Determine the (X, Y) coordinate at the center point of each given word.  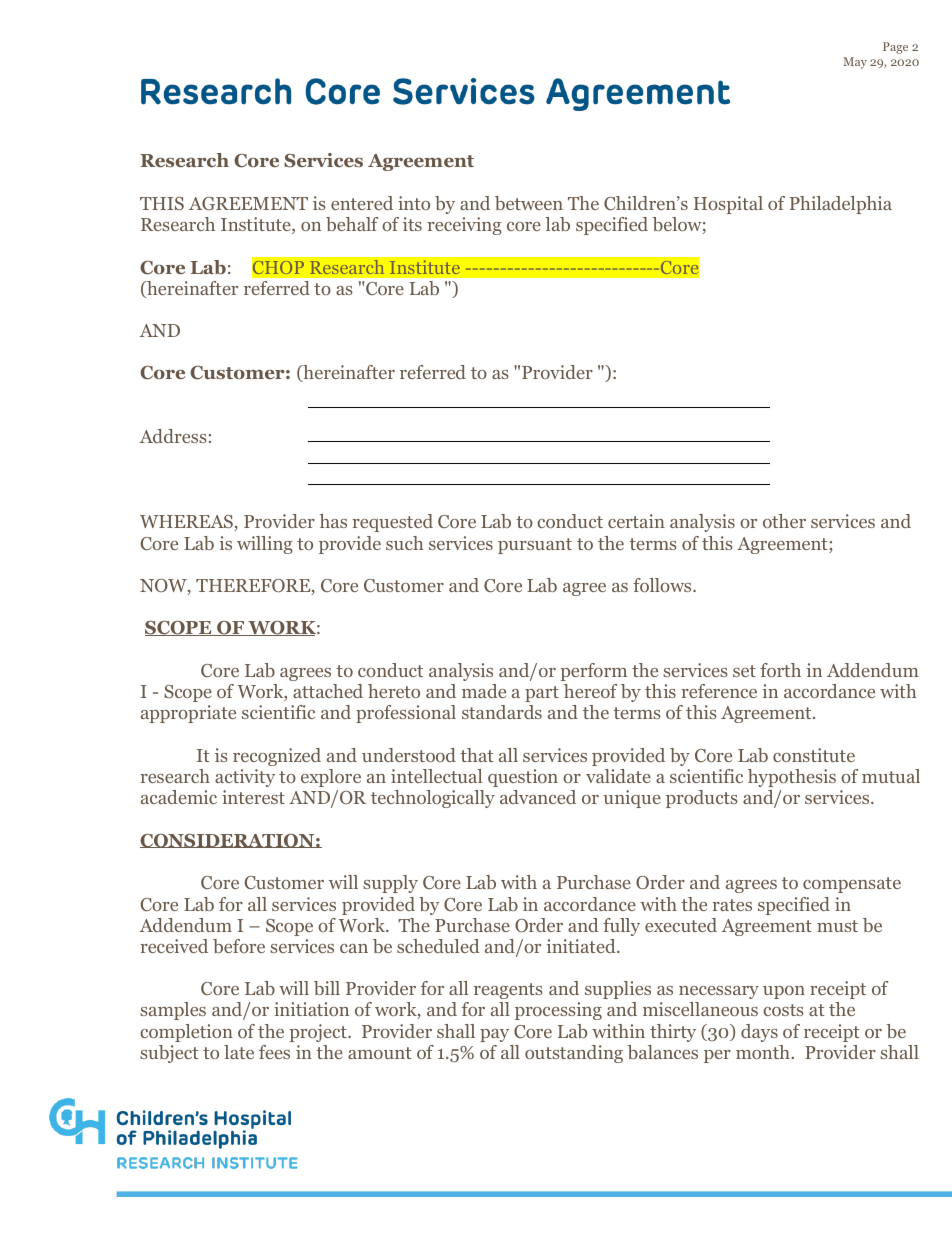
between (529, 203)
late (239, 1052)
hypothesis (792, 778)
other (784, 521)
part (542, 694)
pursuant (535, 546)
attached (328, 691)
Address (173, 436)
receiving (464, 226)
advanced (538, 797)
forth (780, 670)
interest (253, 797)
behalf (352, 224)
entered (362, 203)
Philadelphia (840, 205)
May (855, 63)
